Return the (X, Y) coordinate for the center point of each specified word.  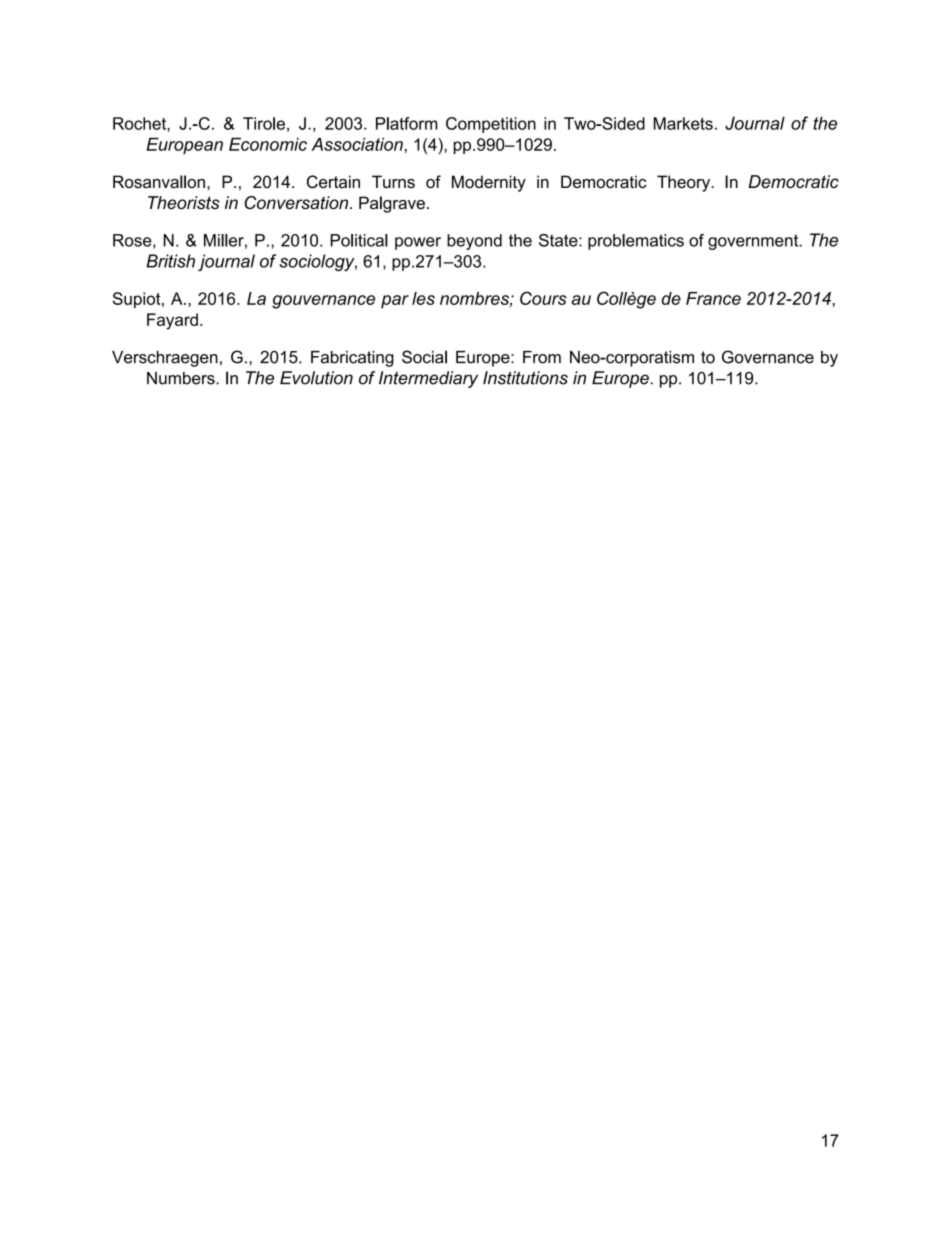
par (395, 302)
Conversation (298, 203)
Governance (768, 357)
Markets (683, 123)
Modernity (489, 183)
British (170, 261)
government (754, 242)
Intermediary (428, 379)
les (423, 298)
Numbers (182, 378)
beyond (474, 242)
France (713, 298)
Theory (685, 183)
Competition (491, 125)
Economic (268, 144)
